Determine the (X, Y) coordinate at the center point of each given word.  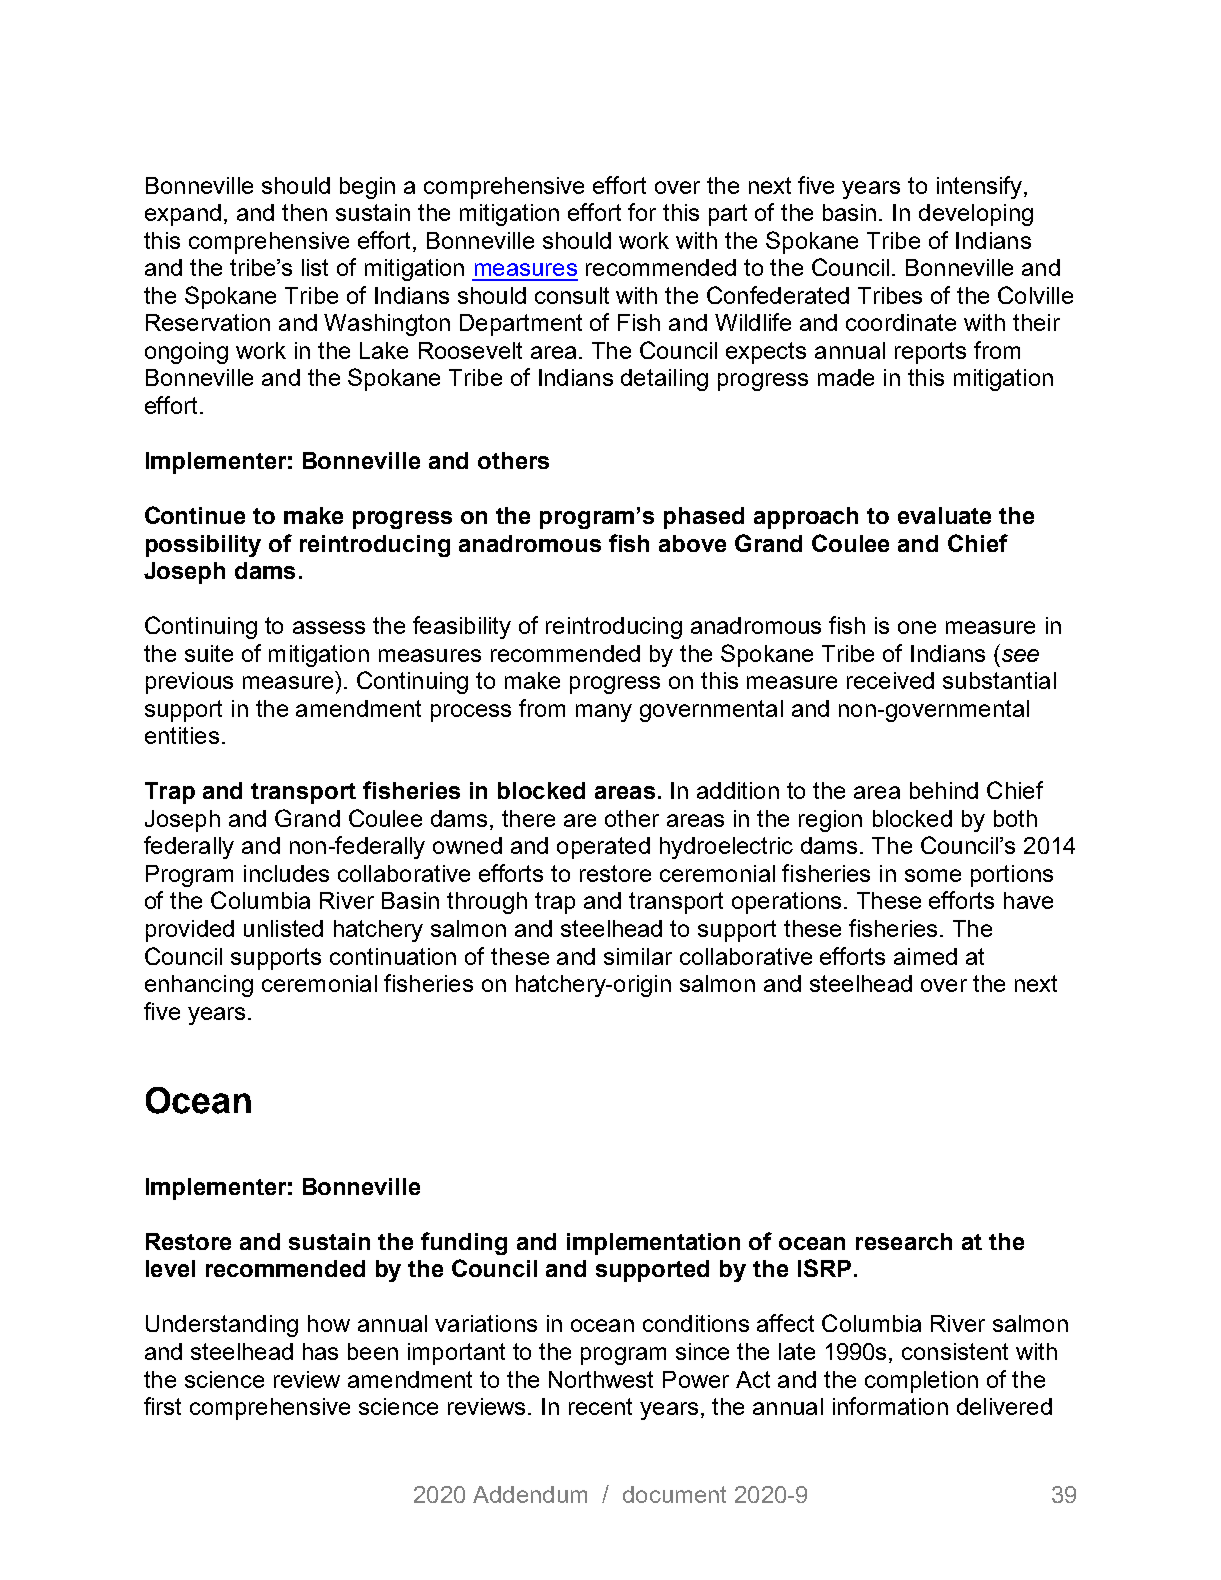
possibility (203, 546)
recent (600, 1406)
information (890, 1406)
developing (976, 215)
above (692, 543)
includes (286, 873)
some (933, 875)
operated (603, 848)
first (162, 1406)
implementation (653, 1244)
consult (572, 295)
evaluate (944, 515)
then (304, 212)
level (170, 1268)
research (904, 1241)
